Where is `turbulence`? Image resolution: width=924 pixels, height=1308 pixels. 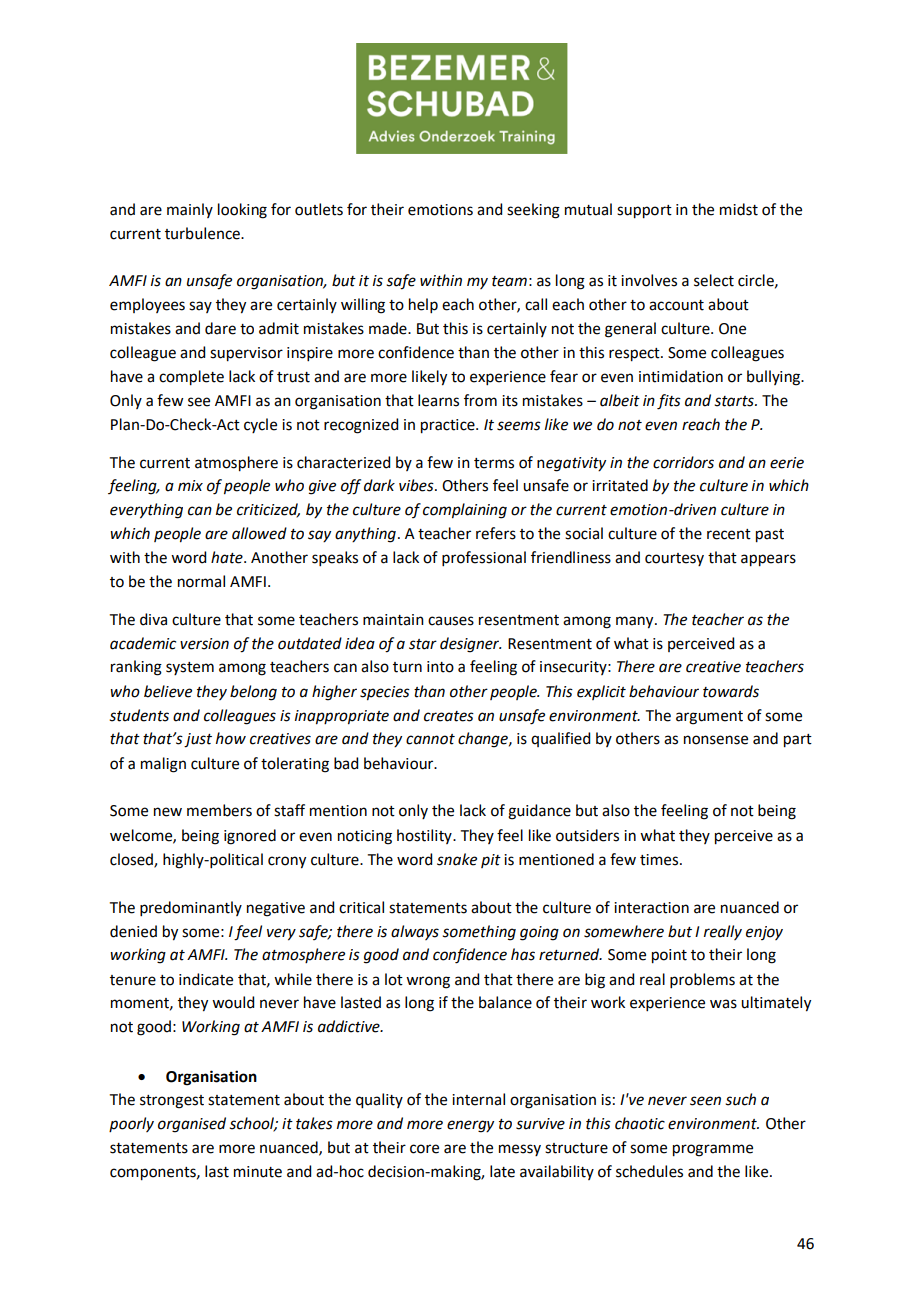
turbulence is located at coordinates (203, 233).
